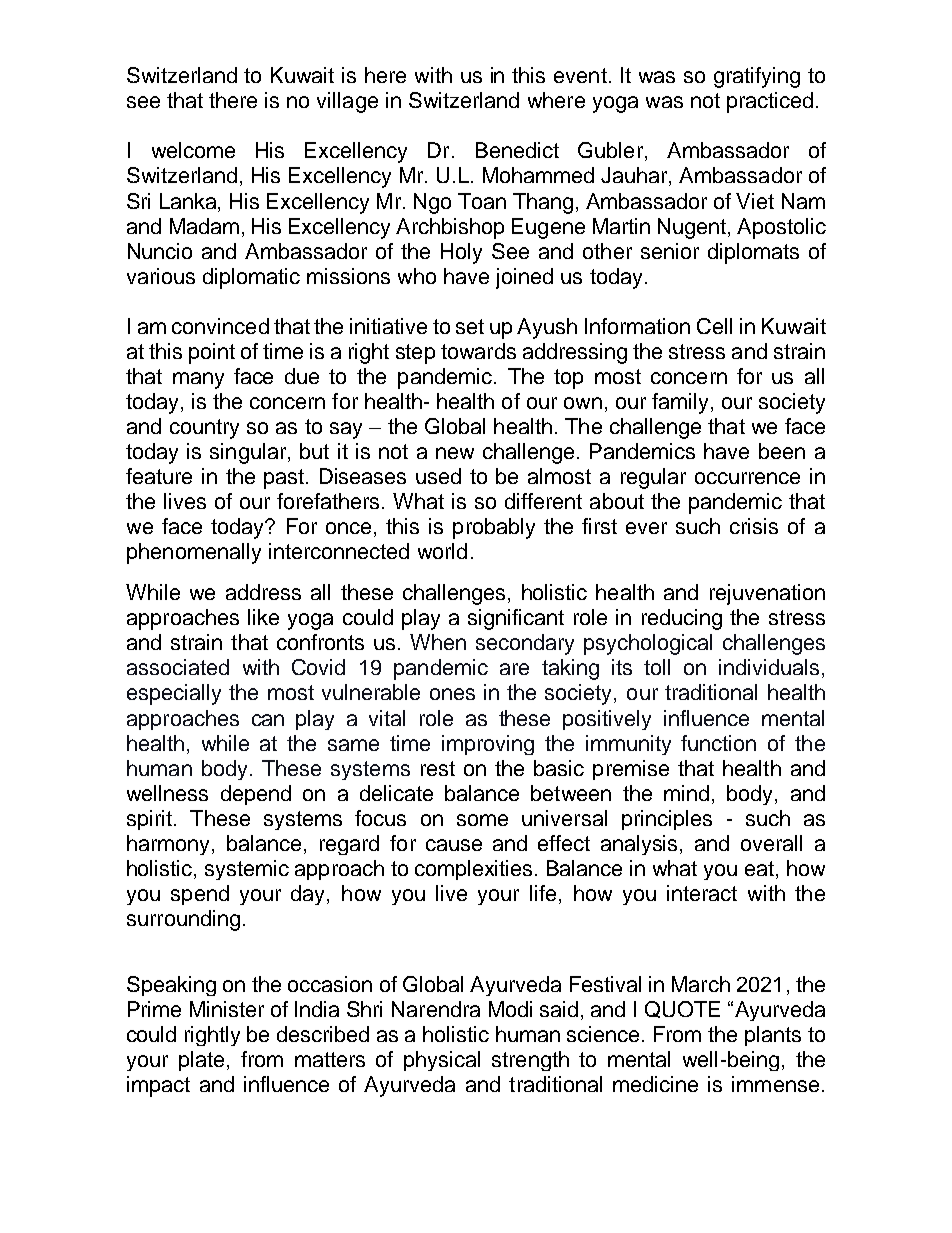  I want to click on welcome, so click(193, 150).
